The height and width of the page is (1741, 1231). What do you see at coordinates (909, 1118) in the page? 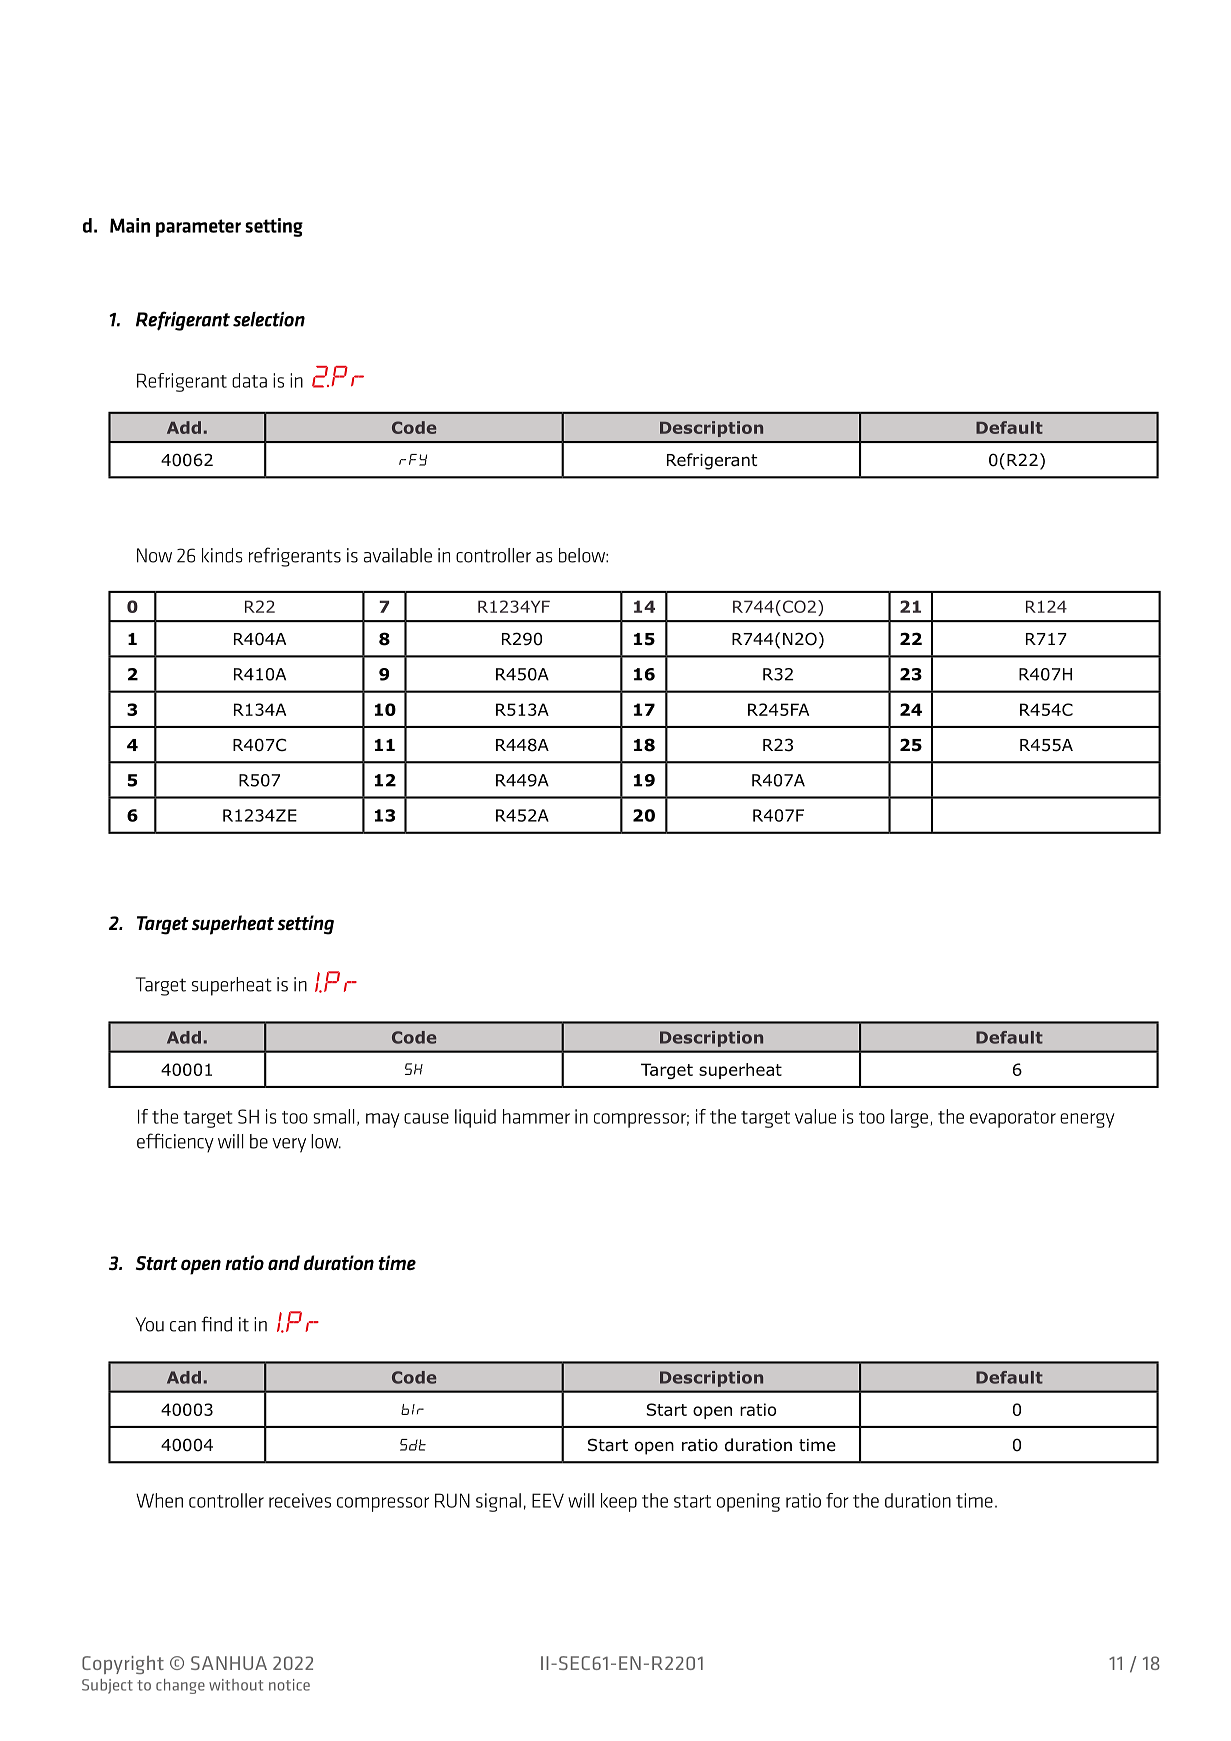
I see `large` at bounding box center [909, 1118].
